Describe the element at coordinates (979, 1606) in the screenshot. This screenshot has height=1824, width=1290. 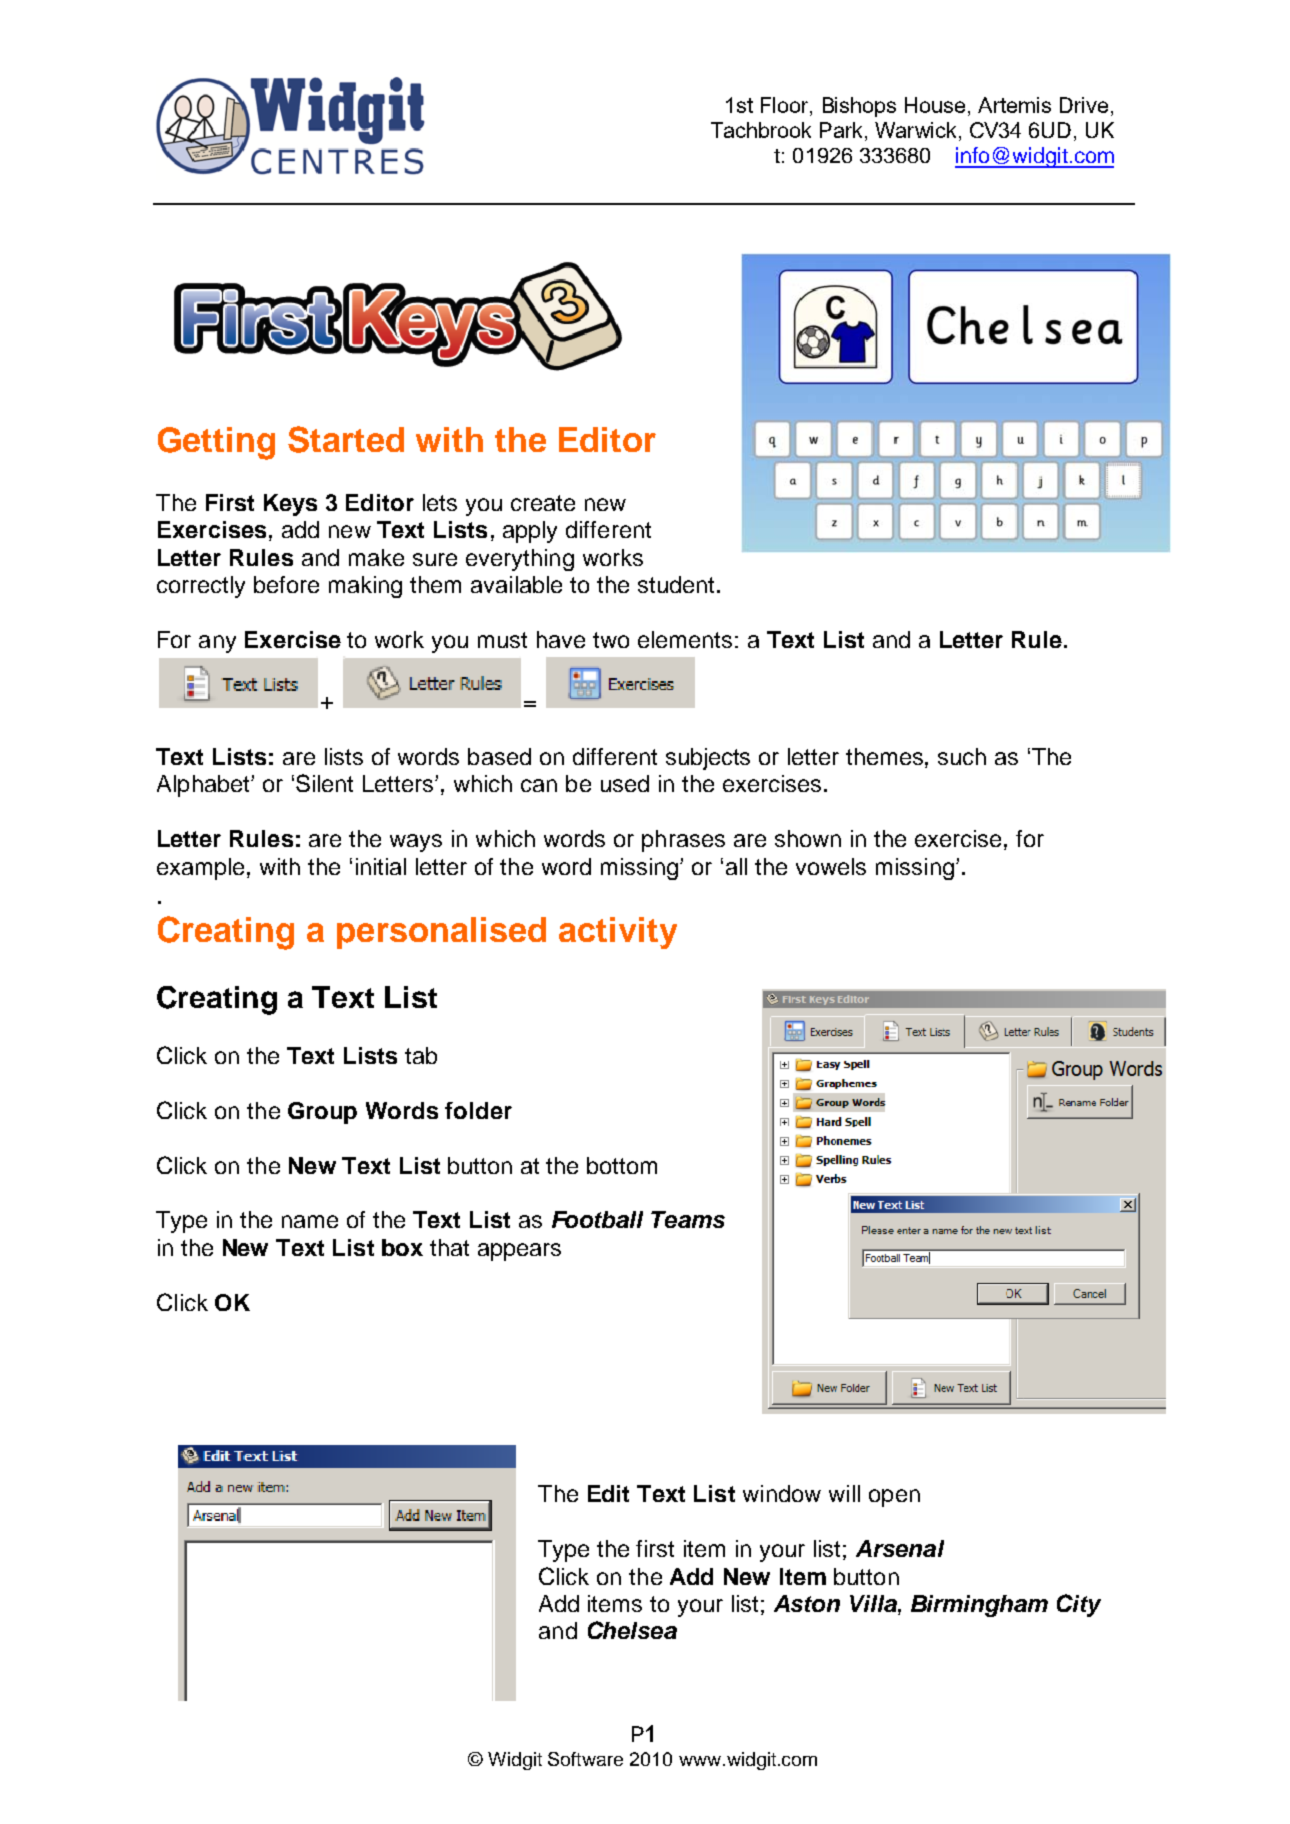
I see `Birmingham` at that location.
